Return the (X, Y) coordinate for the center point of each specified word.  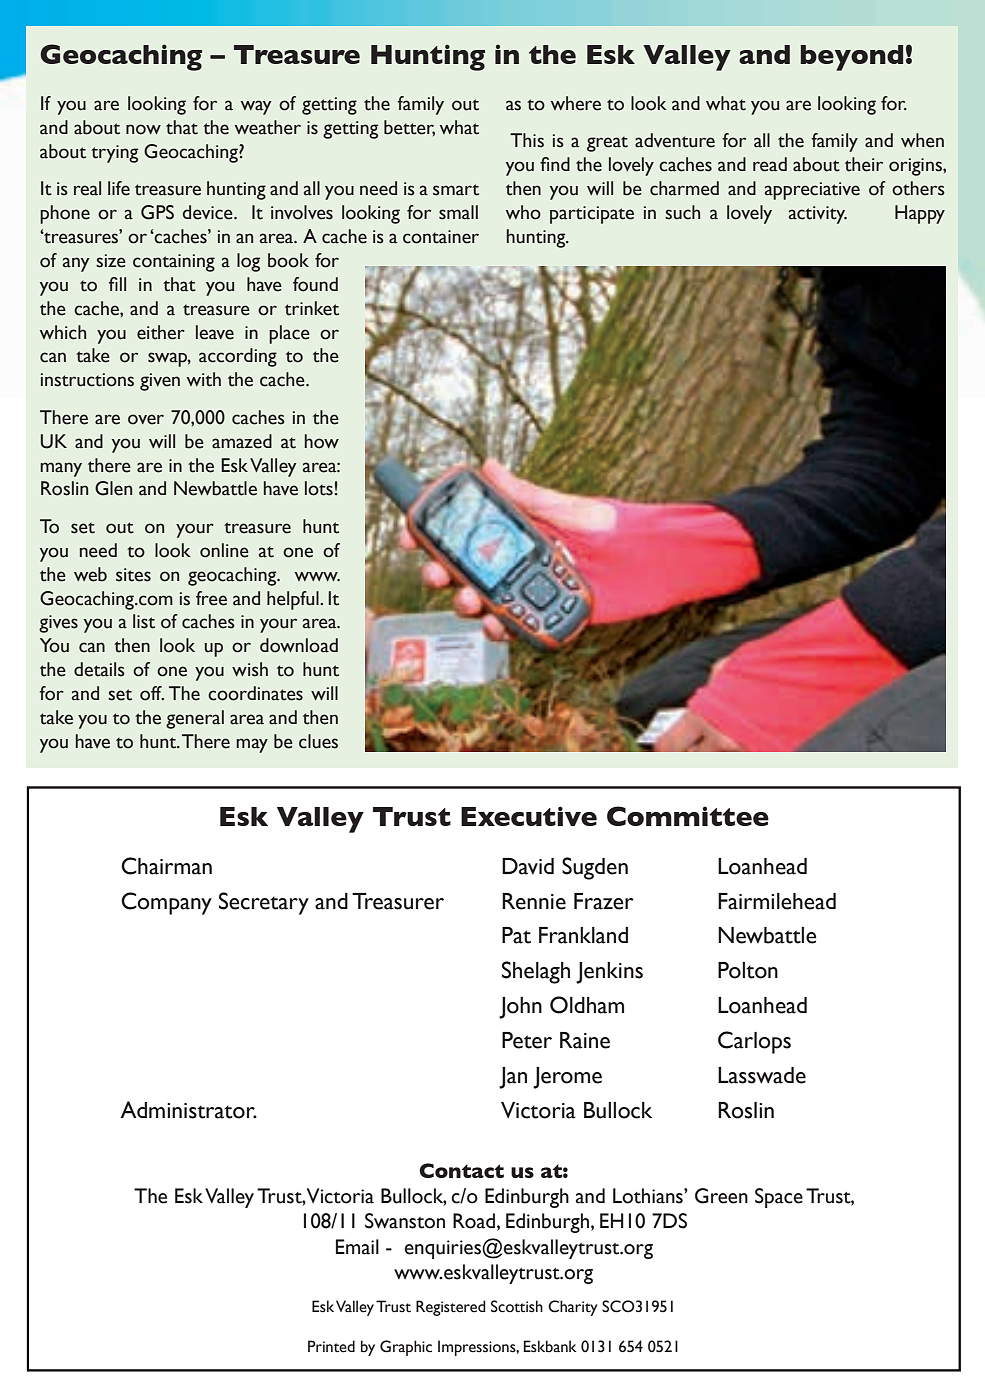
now (143, 129)
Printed (331, 1346)
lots (319, 488)
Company (166, 903)
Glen (113, 488)
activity (818, 215)
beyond (852, 58)
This (527, 140)
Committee (688, 816)
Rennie (534, 901)
